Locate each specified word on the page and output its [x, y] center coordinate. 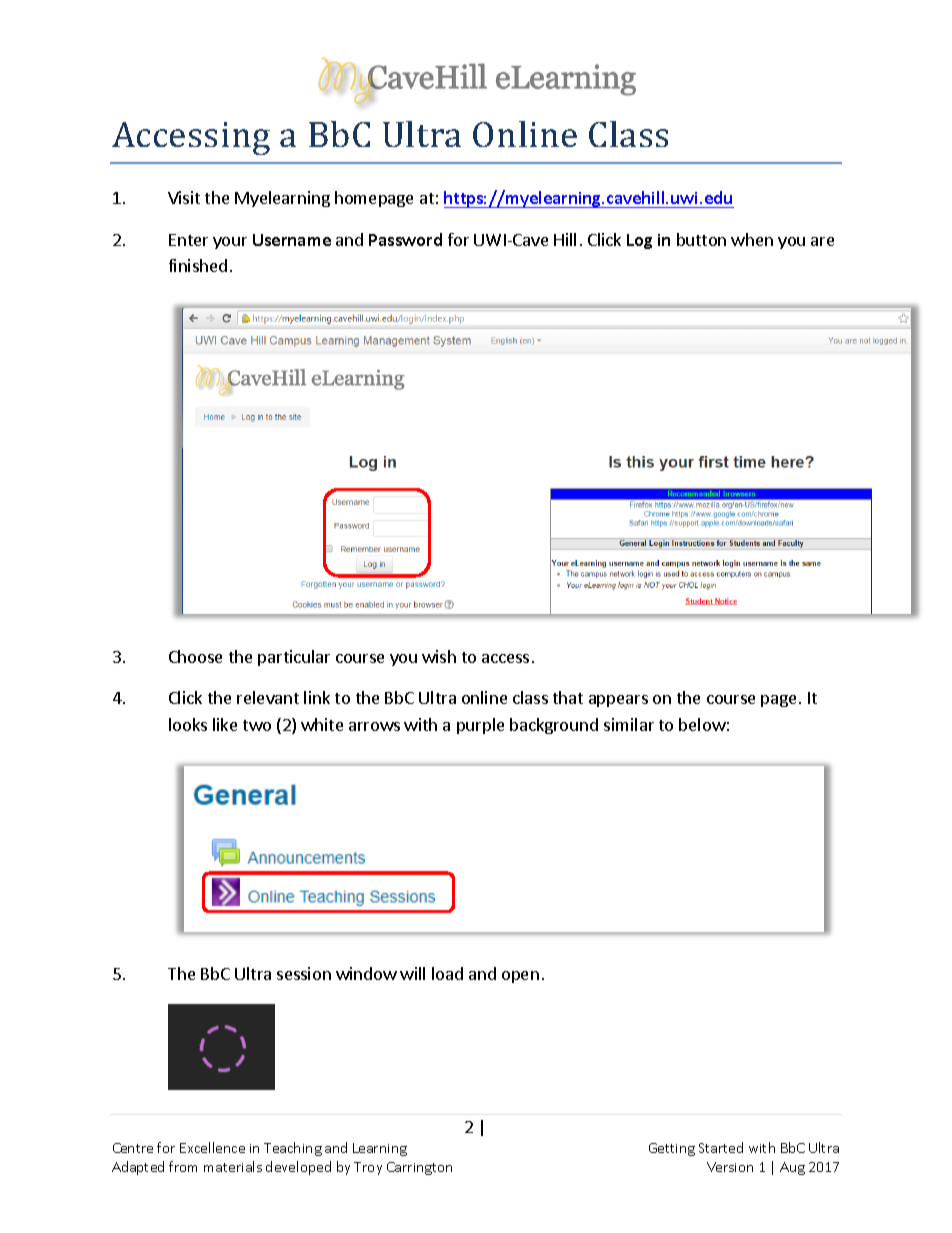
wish [439, 656]
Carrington [419, 1168]
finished [198, 265]
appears [618, 701]
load [447, 973]
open [520, 977]
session [304, 973]
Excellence [212, 1147]
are [822, 241]
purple [480, 726]
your [230, 243]
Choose [195, 656]
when [752, 239]
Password [405, 239]
